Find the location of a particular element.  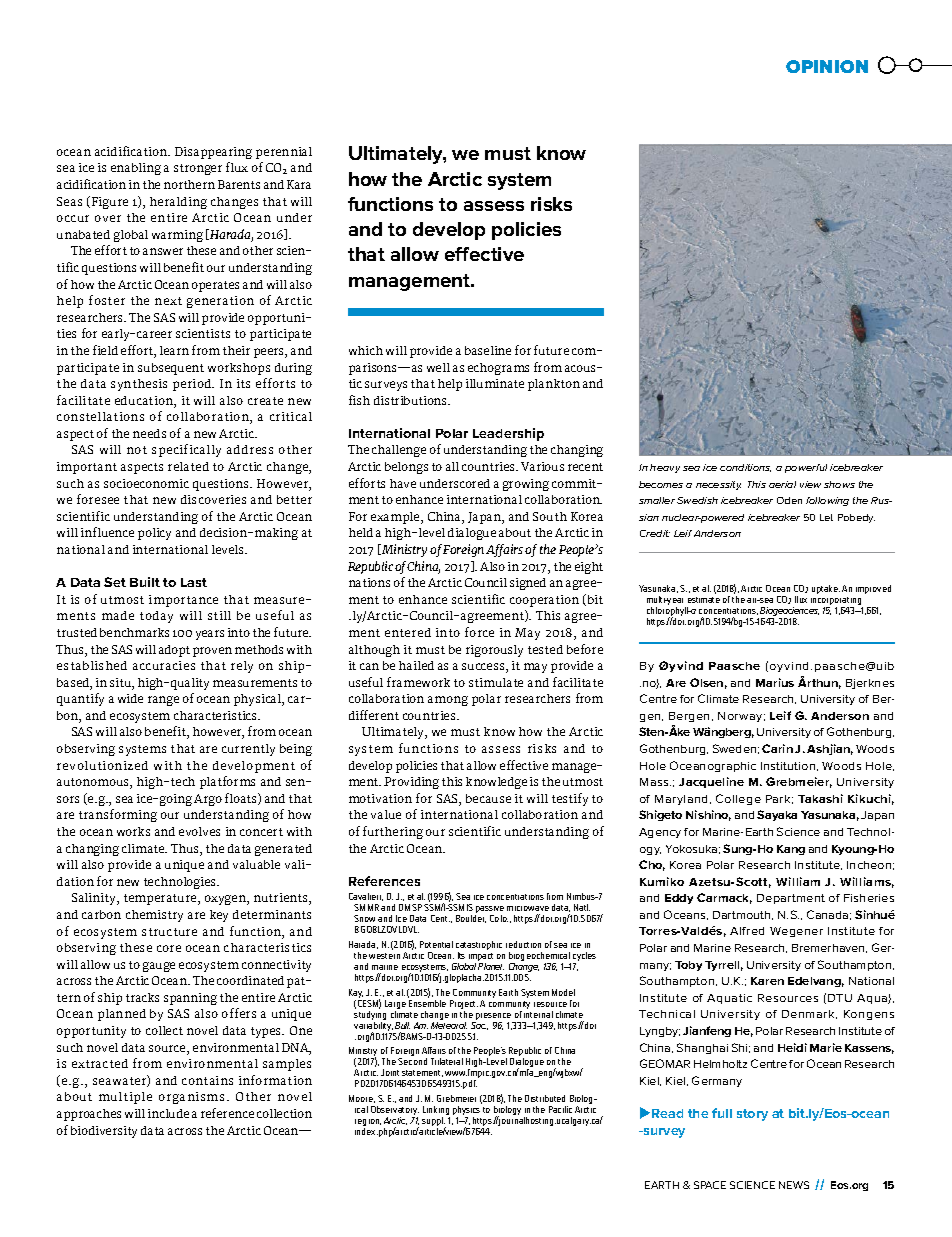

Colo is located at coordinates (499, 918).
